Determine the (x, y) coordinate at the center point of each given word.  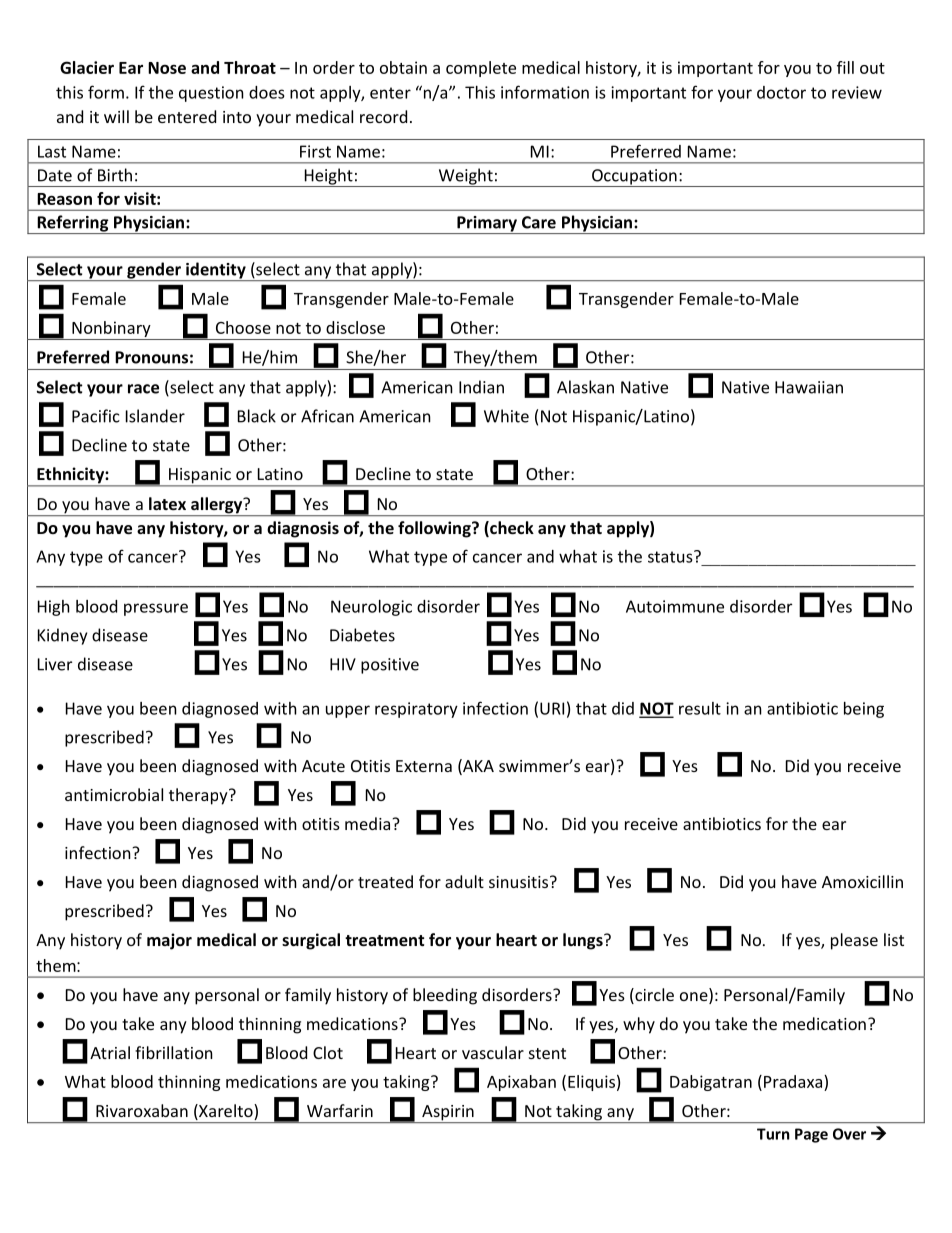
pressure (156, 609)
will (116, 116)
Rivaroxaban (142, 1110)
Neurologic (371, 608)
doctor (781, 92)
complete (481, 69)
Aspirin (448, 1114)
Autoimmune (675, 606)
